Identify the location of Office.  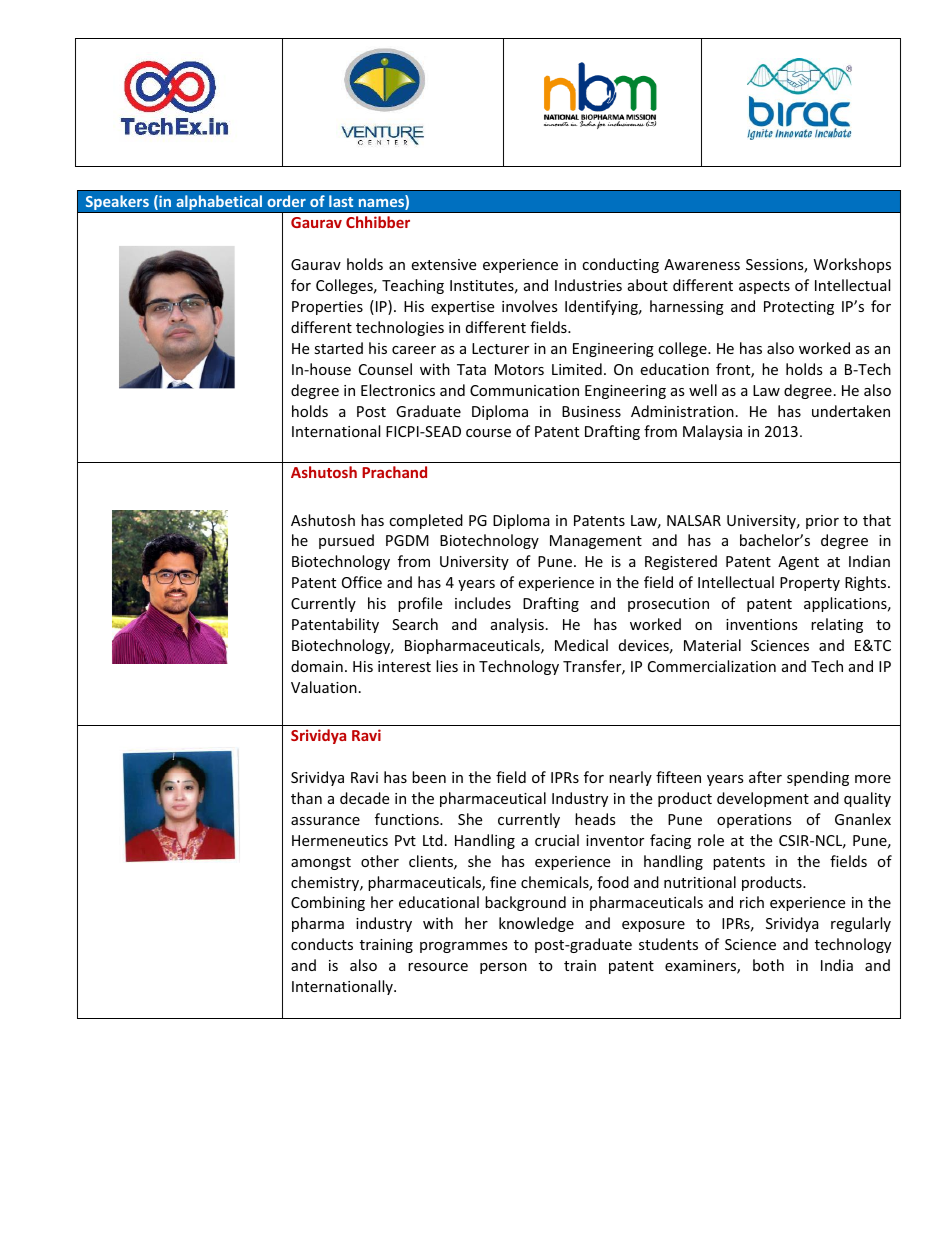
(362, 582).
